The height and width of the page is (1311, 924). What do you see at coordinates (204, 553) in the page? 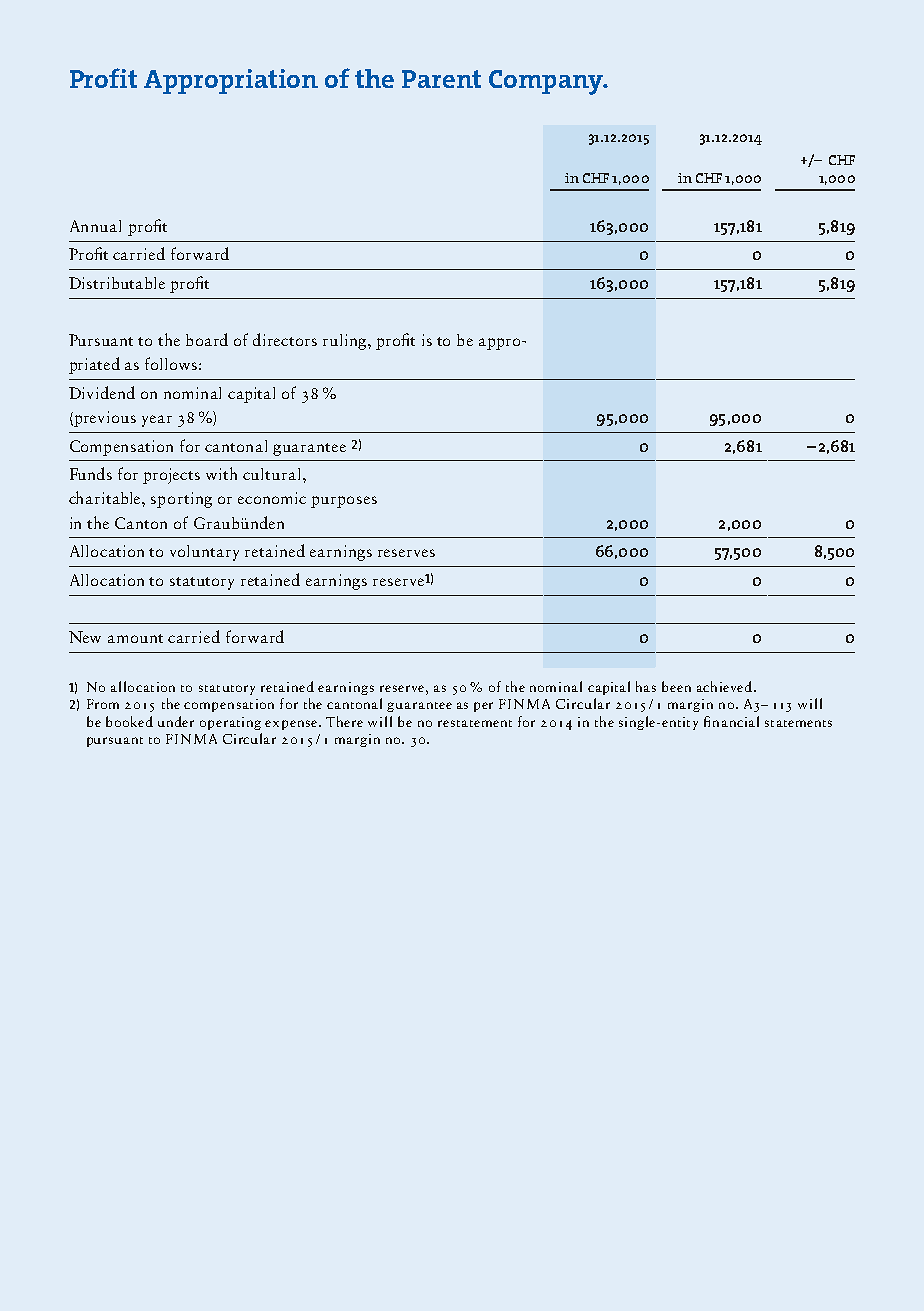
I see `voluntary` at bounding box center [204, 553].
